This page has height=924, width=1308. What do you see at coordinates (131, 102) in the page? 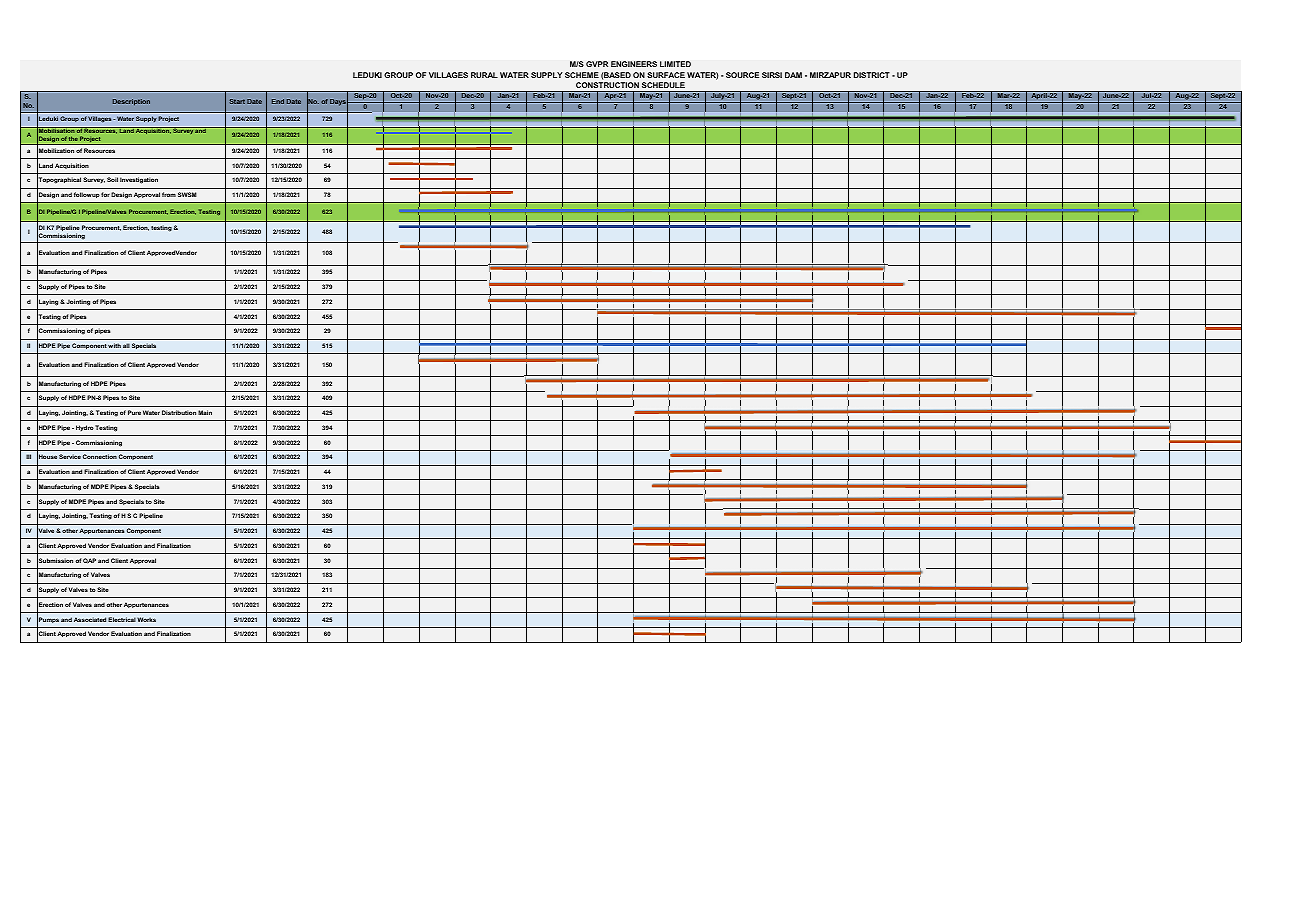
I see `Description` at bounding box center [131, 102].
